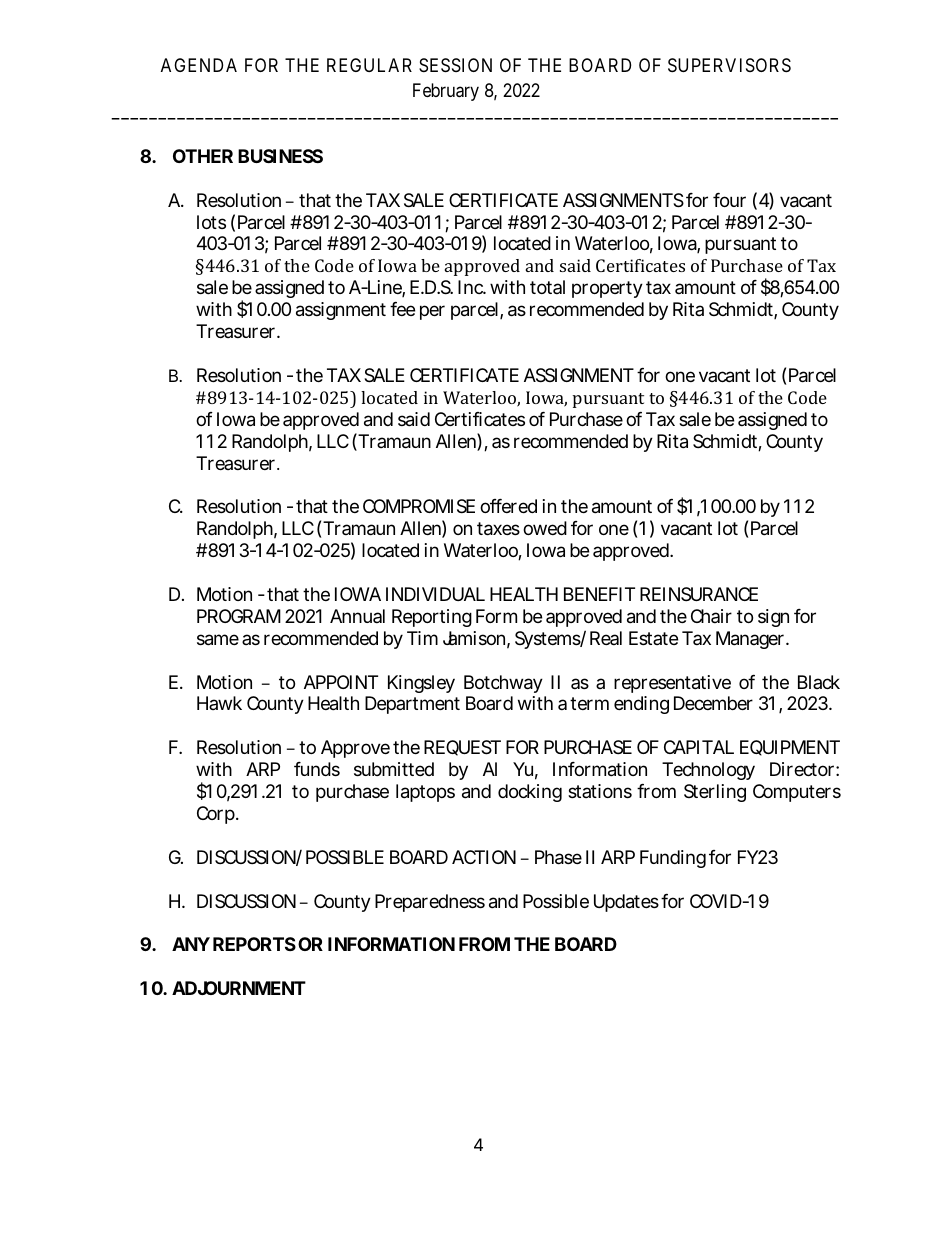  I want to click on taxes, so click(498, 529).
